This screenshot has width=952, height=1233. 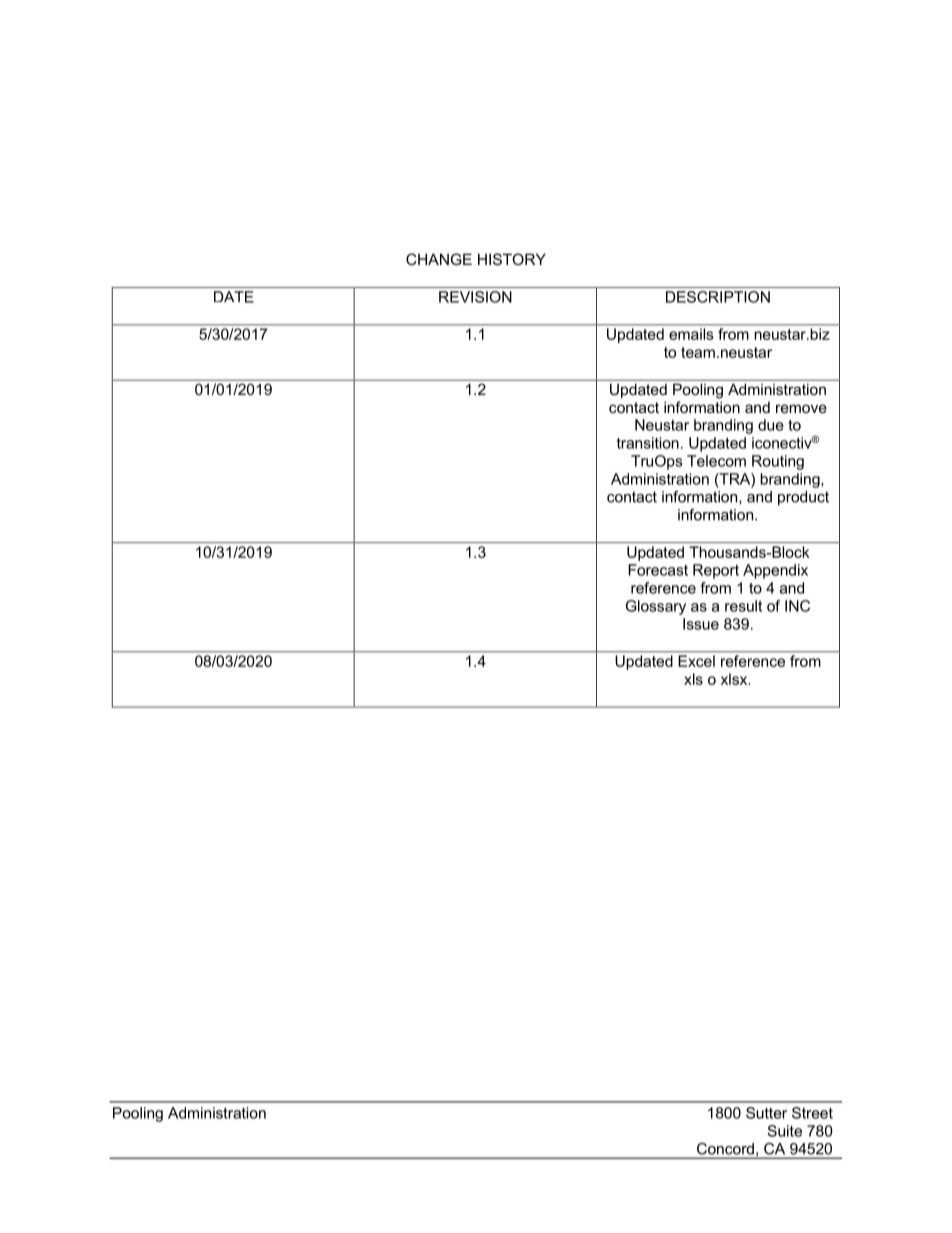 What do you see at coordinates (697, 661) in the screenshot?
I see `Excel` at bounding box center [697, 661].
